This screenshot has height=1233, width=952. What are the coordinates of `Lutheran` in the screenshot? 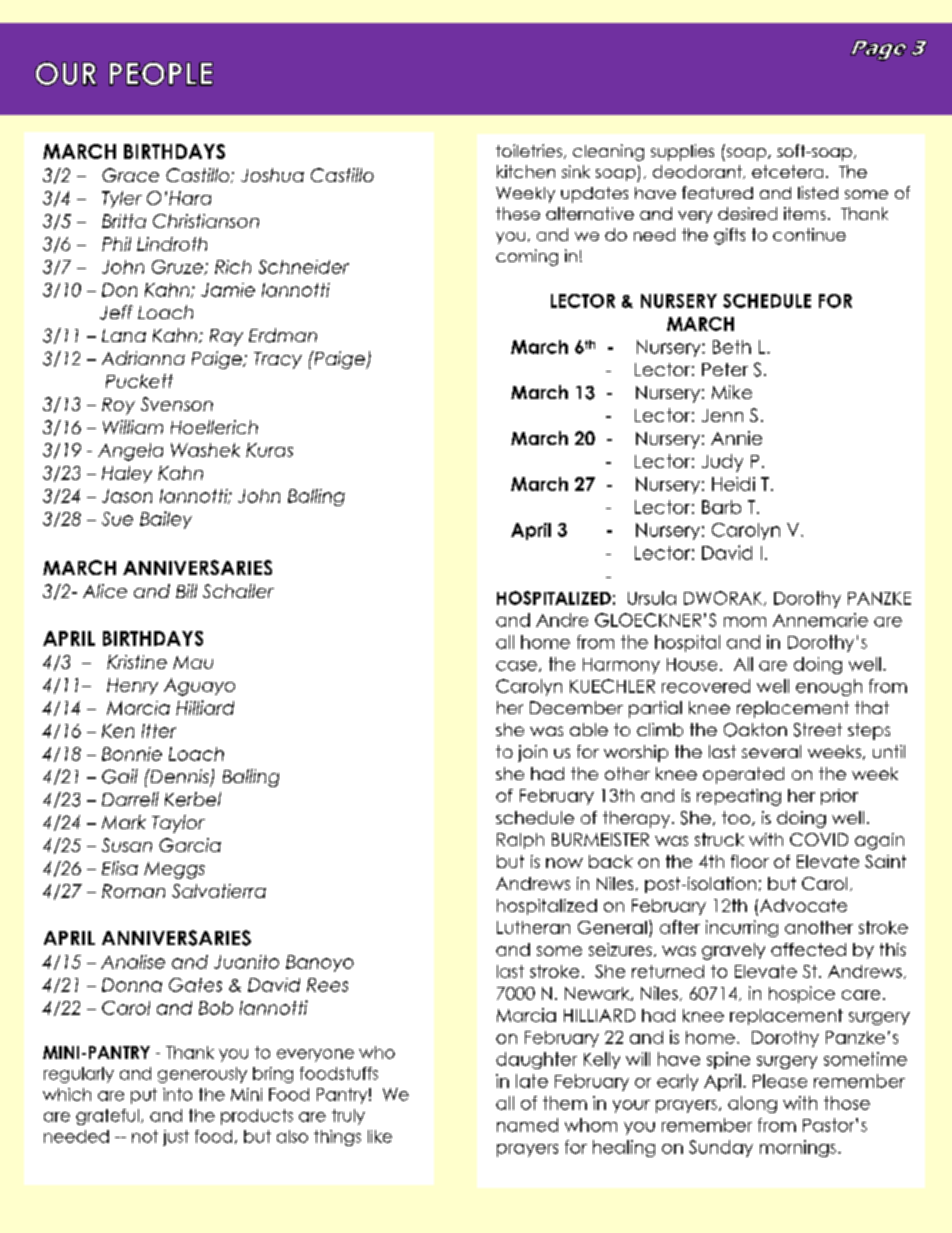 It's located at (533, 927).
